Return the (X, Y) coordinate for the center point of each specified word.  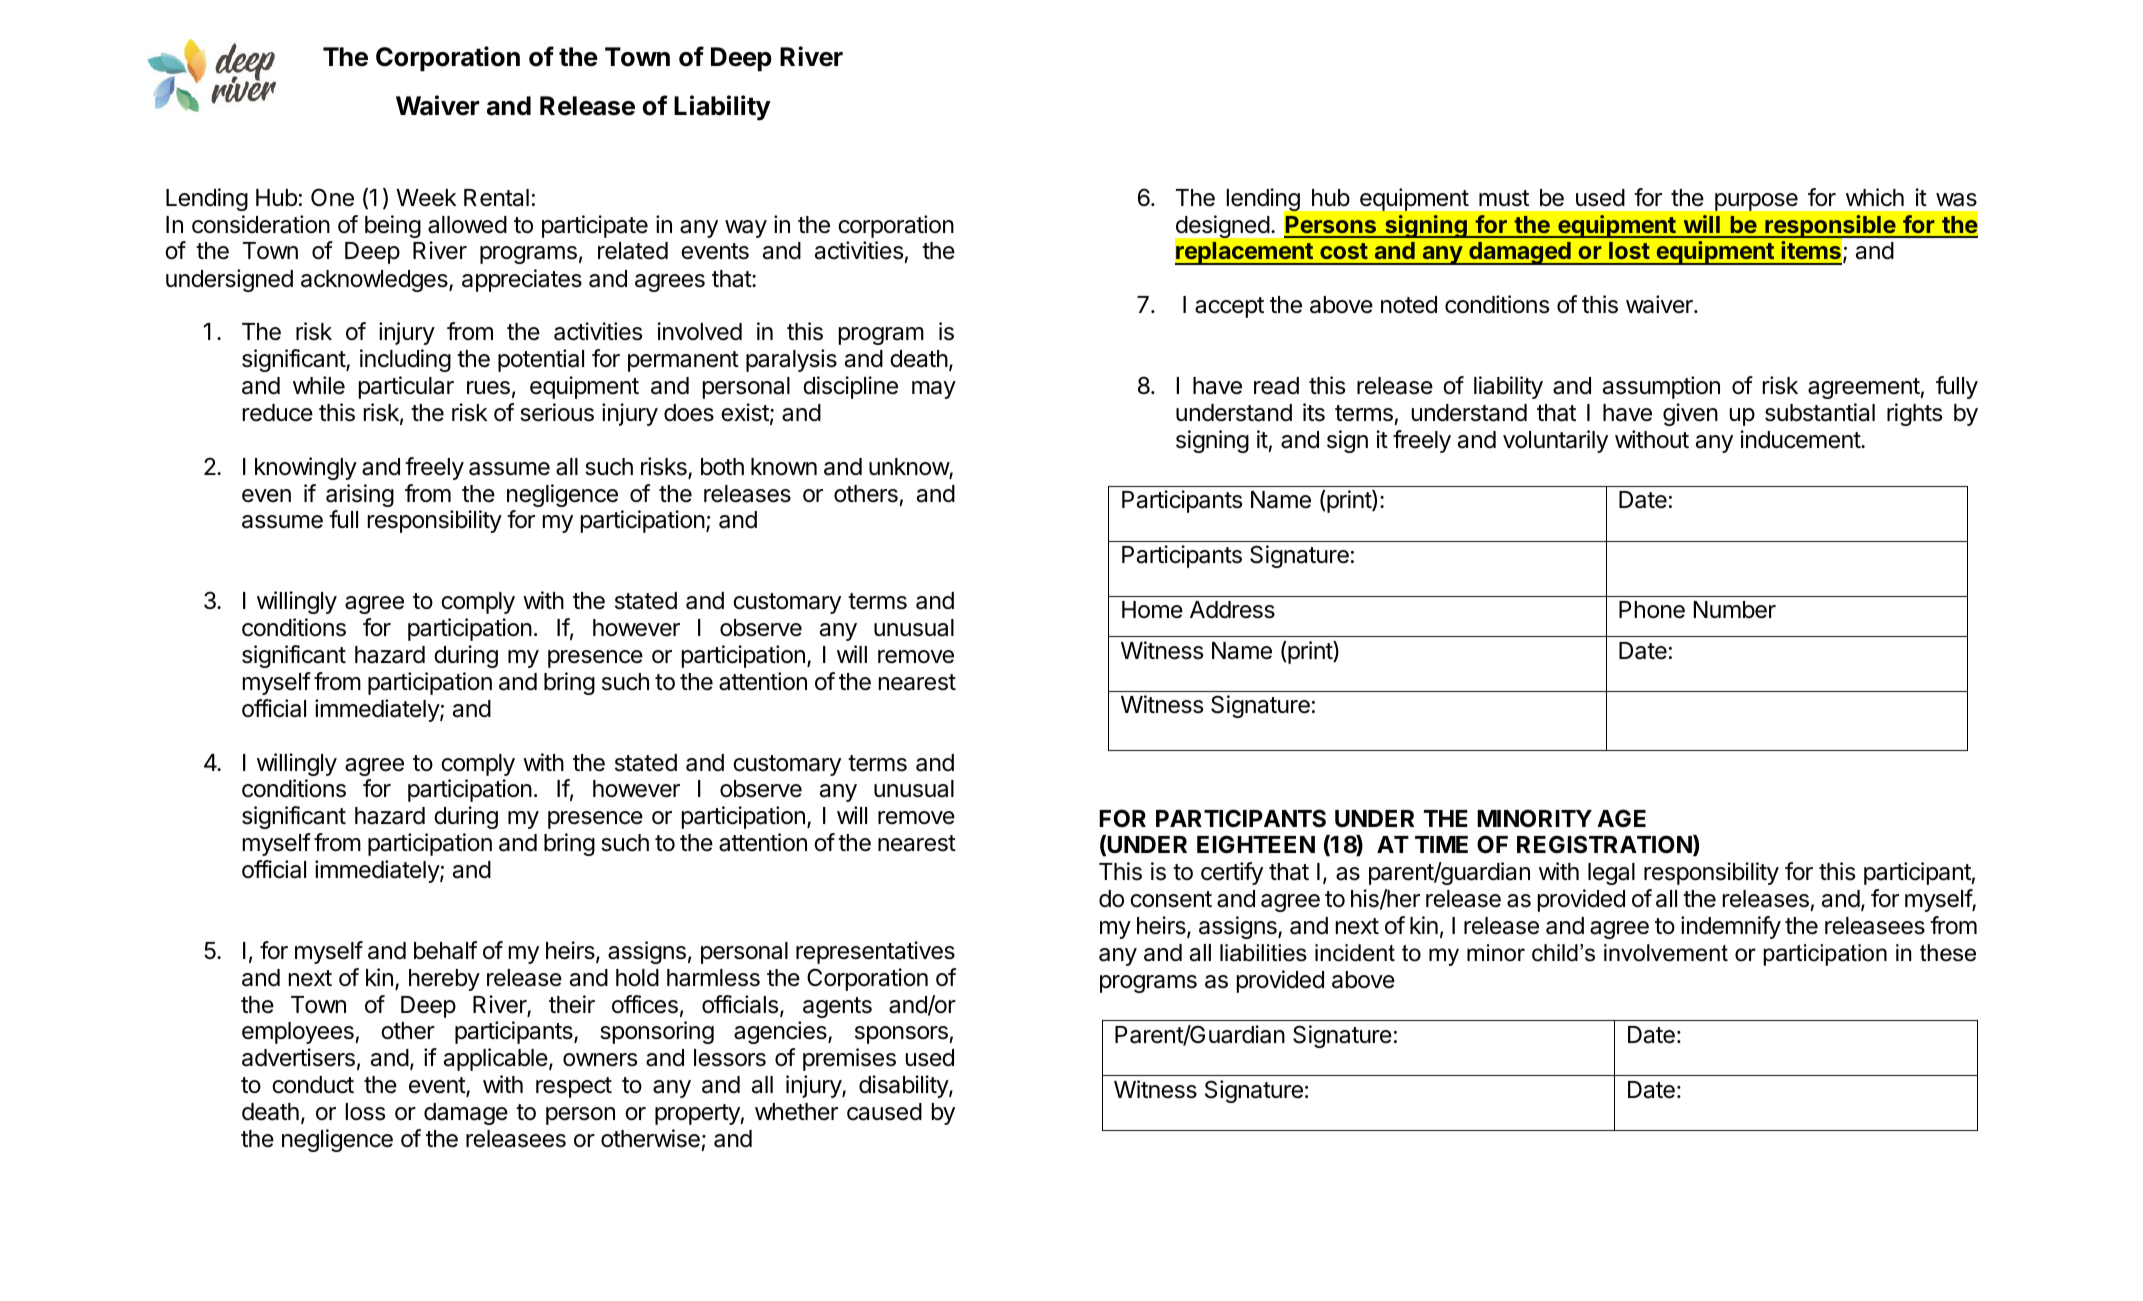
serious (557, 412)
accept (1229, 307)
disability (904, 1086)
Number (1735, 610)
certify (1232, 873)
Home (1152, 610)
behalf (445, 950)
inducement (1801, 439)
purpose (1756, 202)
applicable (496, 1059)
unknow (909, 468)
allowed (467, 225)
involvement (1666, 953)
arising (360, 495)
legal (1611, 874)
